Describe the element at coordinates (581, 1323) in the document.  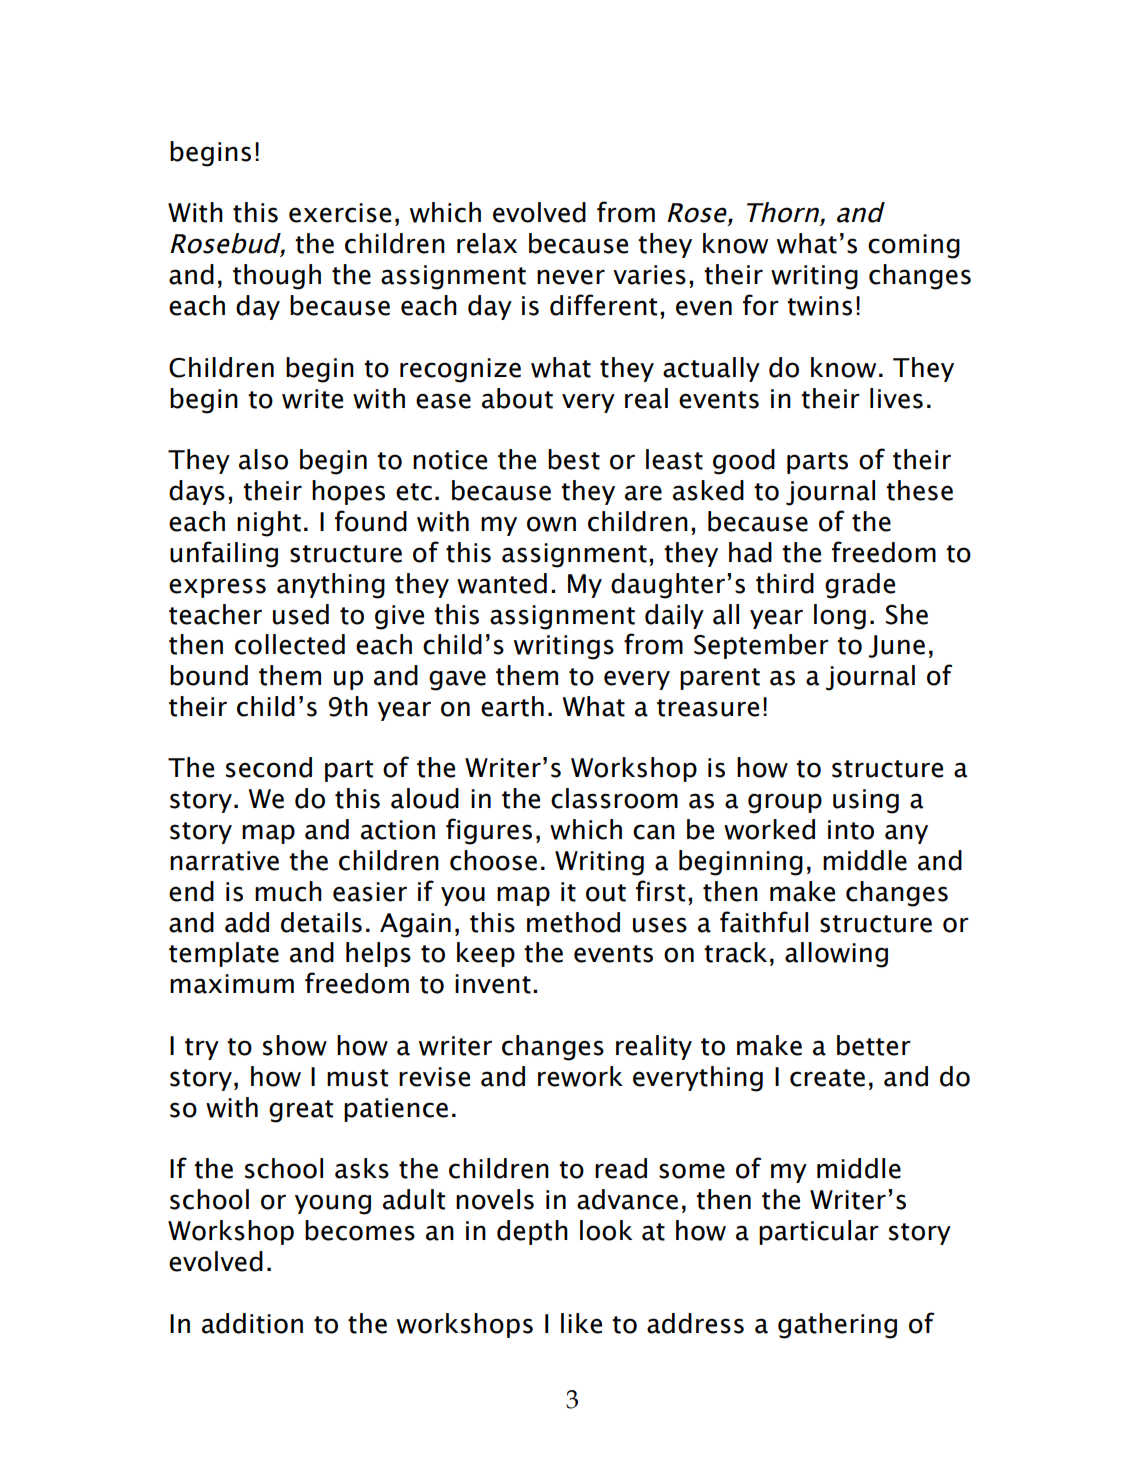
I see `like` at that location.
